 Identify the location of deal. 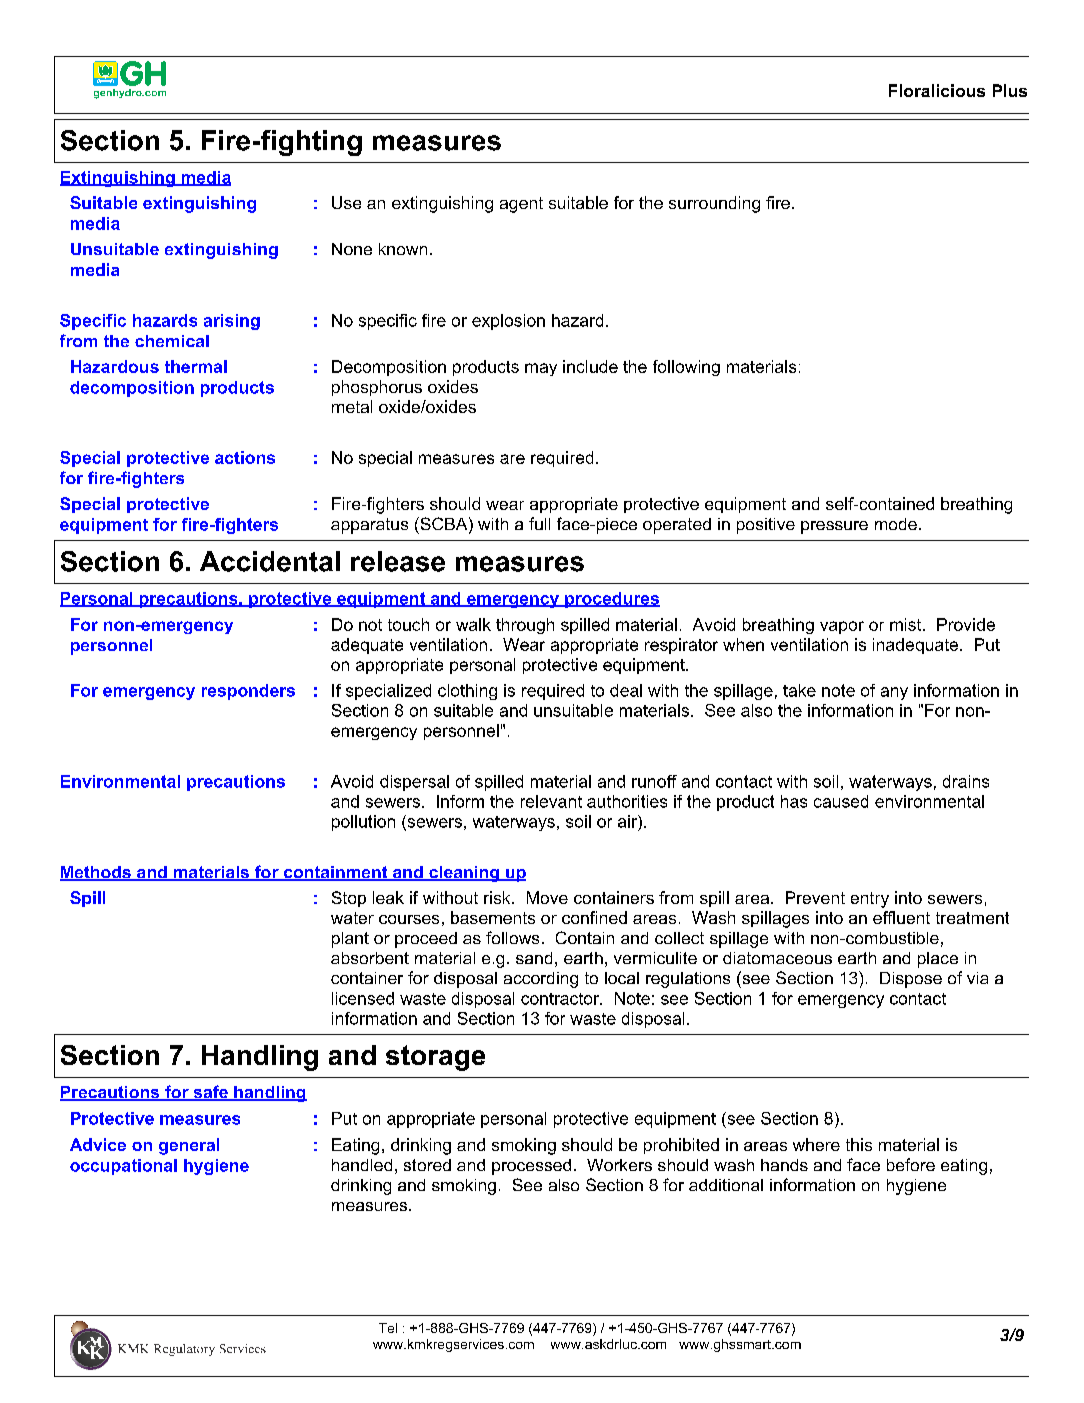
(626, 690).
